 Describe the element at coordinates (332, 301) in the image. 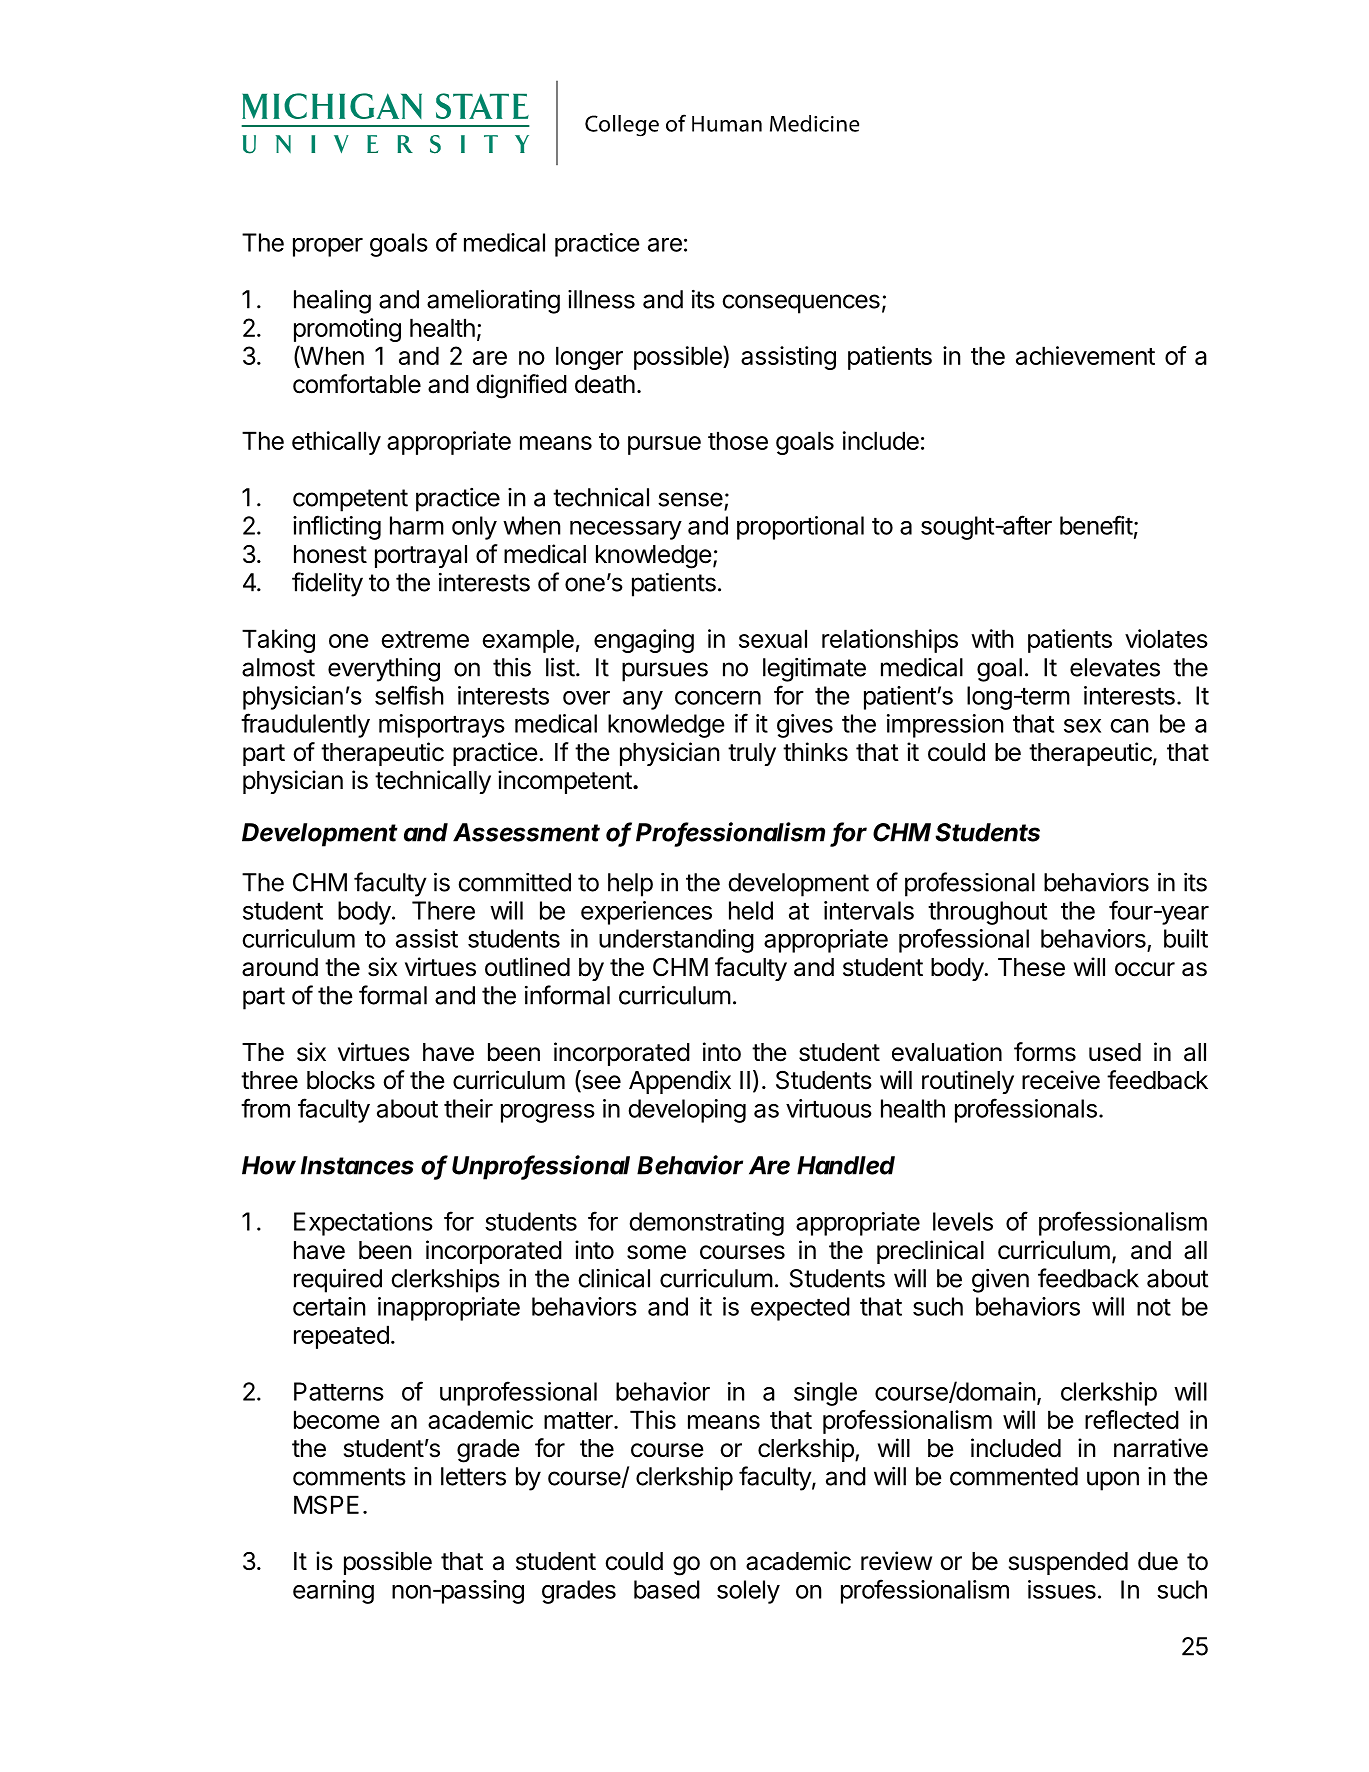

I see `healing` at that location.
